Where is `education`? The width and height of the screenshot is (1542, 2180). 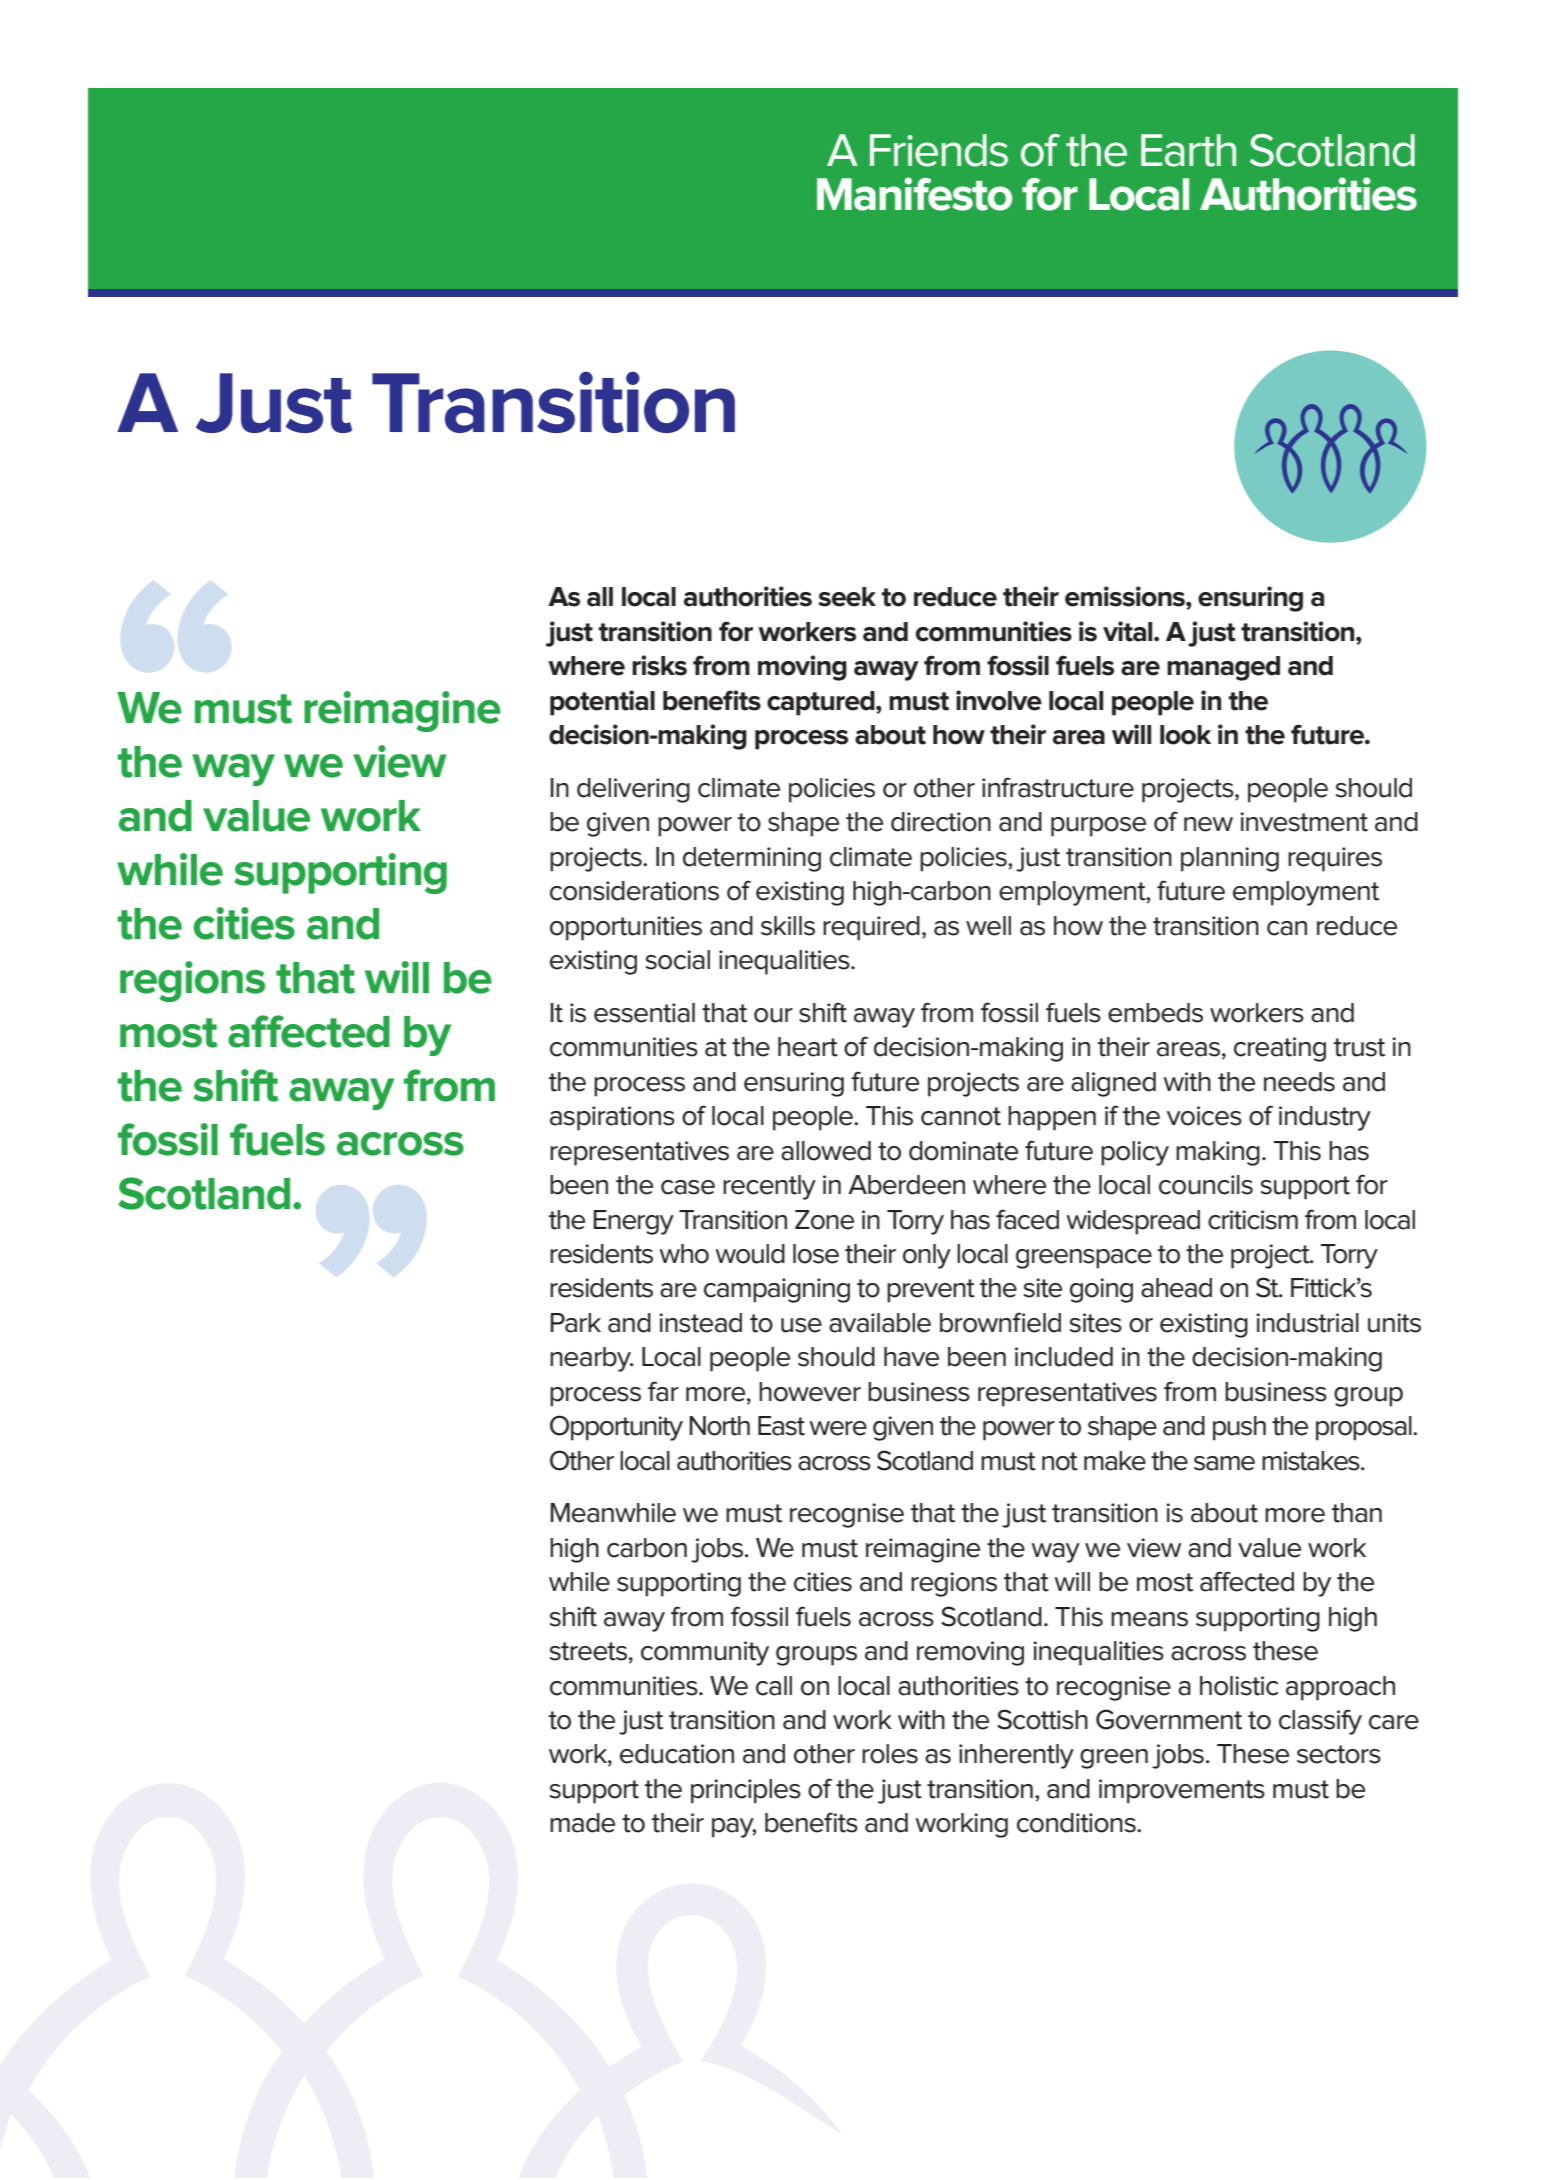
education is located at coordinates (677, 1754).
